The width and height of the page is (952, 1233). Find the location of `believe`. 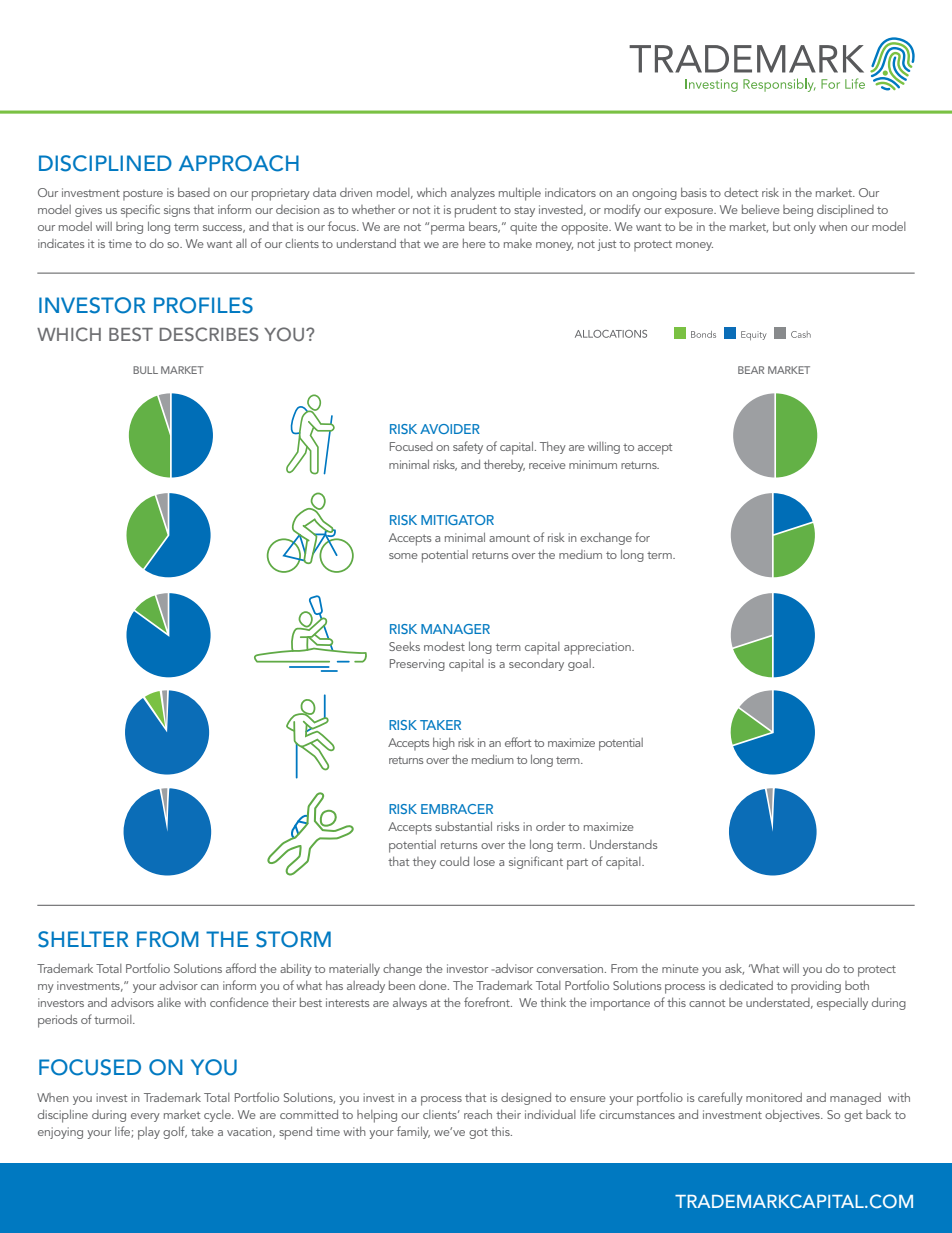

believe is located at coordinates (761, 209).
